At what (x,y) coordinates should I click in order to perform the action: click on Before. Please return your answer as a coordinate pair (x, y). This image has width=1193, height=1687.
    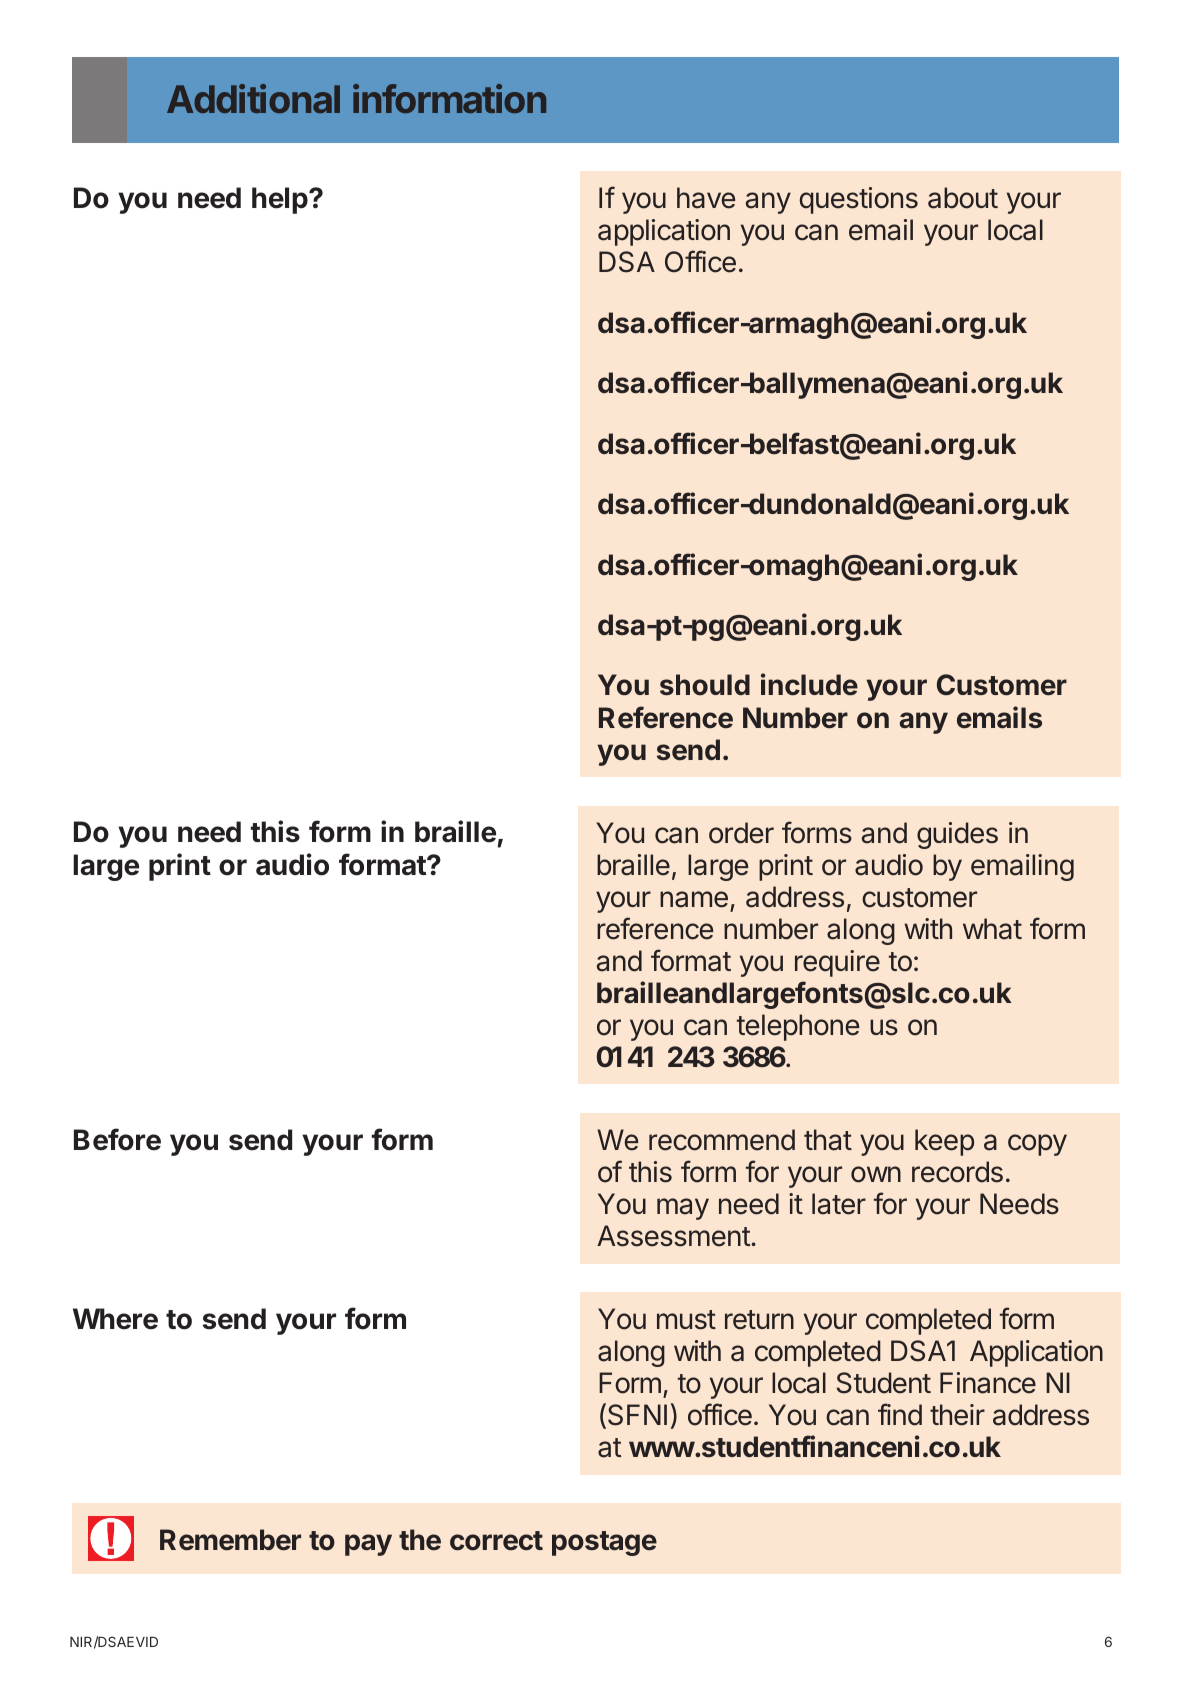
    Looking at the image, I should click on (117, 1139).
